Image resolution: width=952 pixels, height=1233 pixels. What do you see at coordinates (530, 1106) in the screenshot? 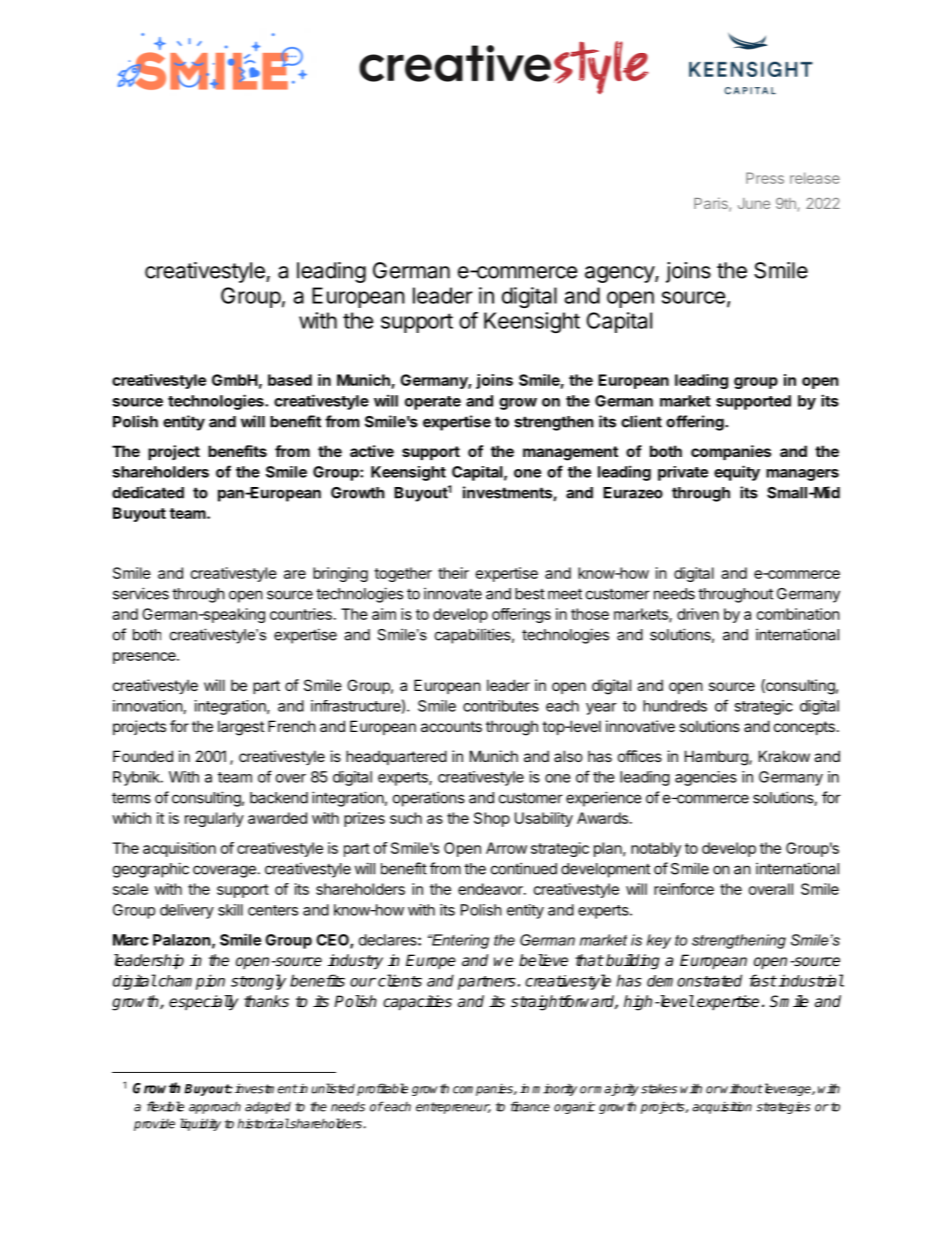
I see `finance` at bounding box center [530, 1106].
